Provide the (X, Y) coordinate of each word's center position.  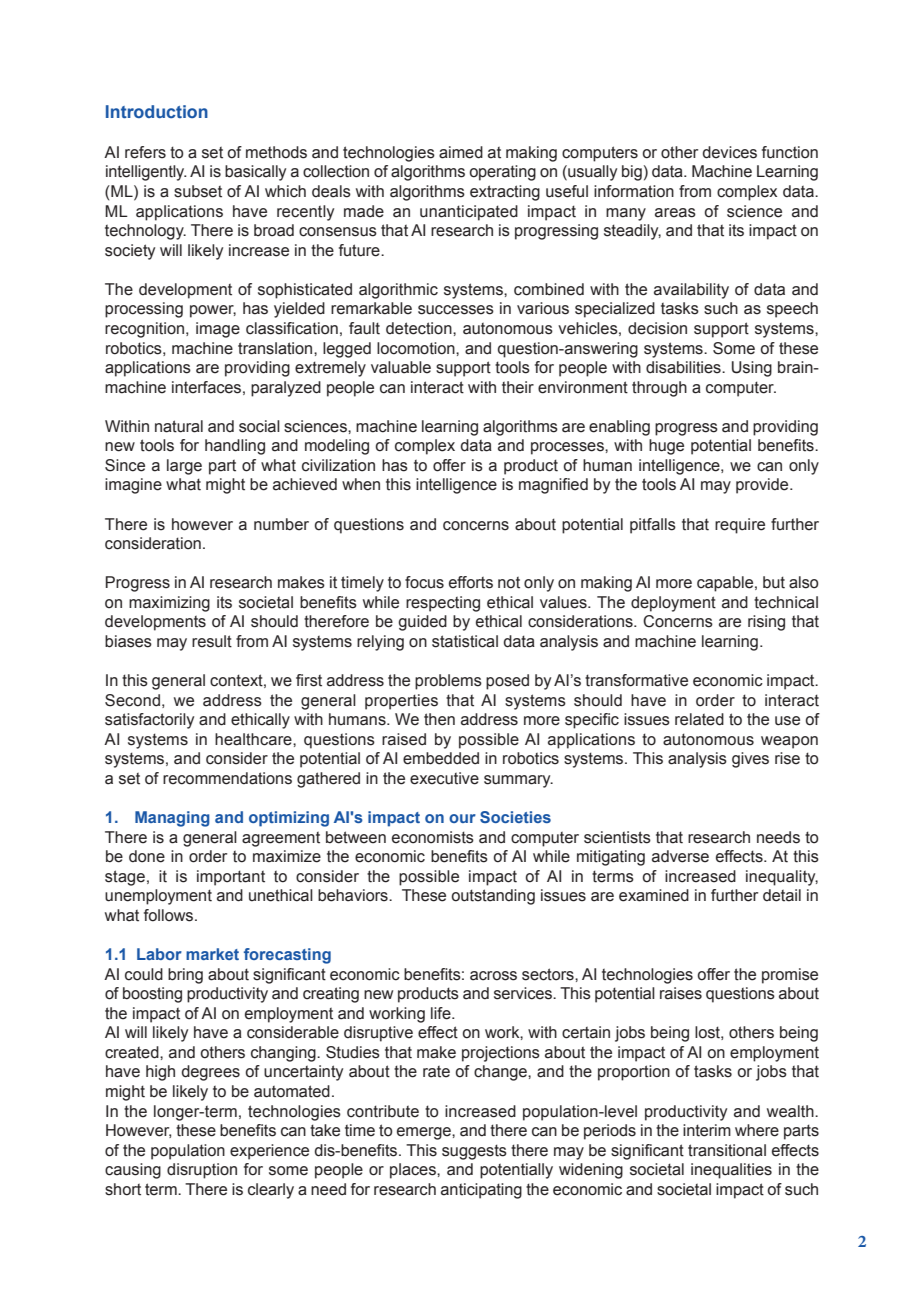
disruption (202, 1171)
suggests (474, 1152)
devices (730, 152)
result (212, 641)
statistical (465, 641)
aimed (461, 152)
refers (145, 152)
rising (766, 623)
